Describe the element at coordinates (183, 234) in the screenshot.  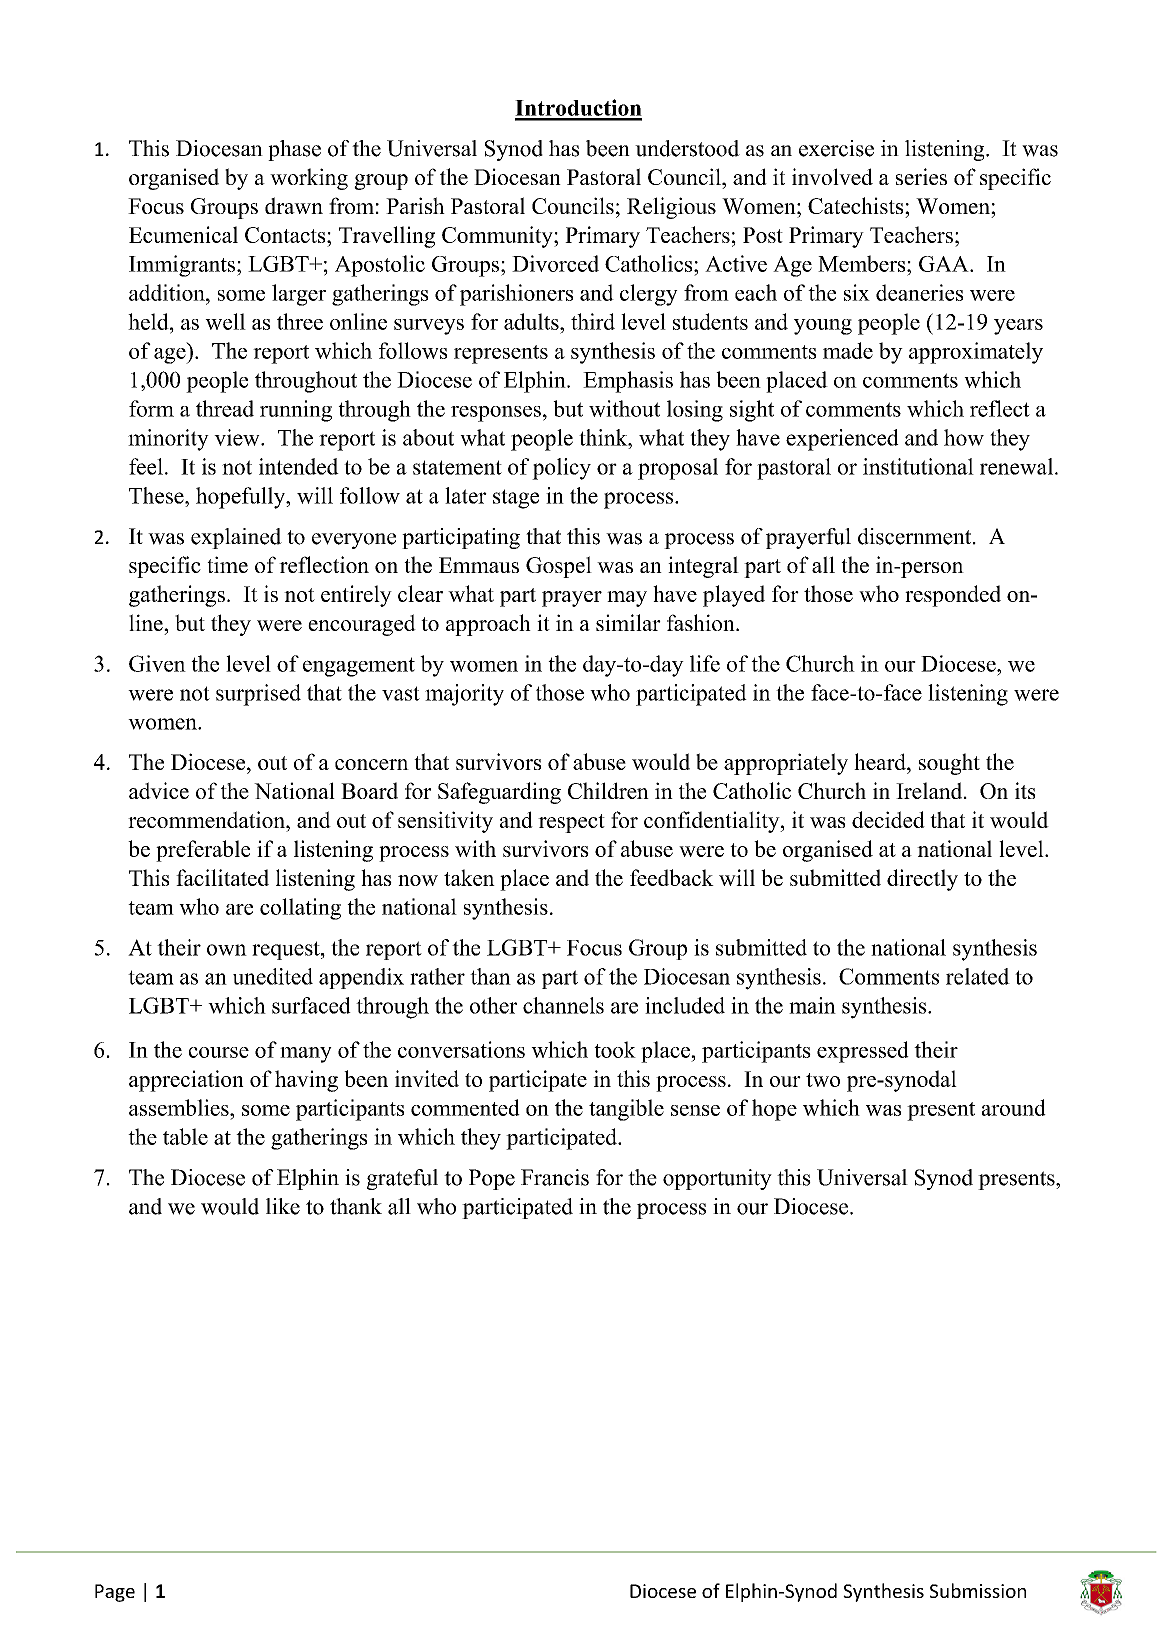
I see `Ecumenical` at that location.
